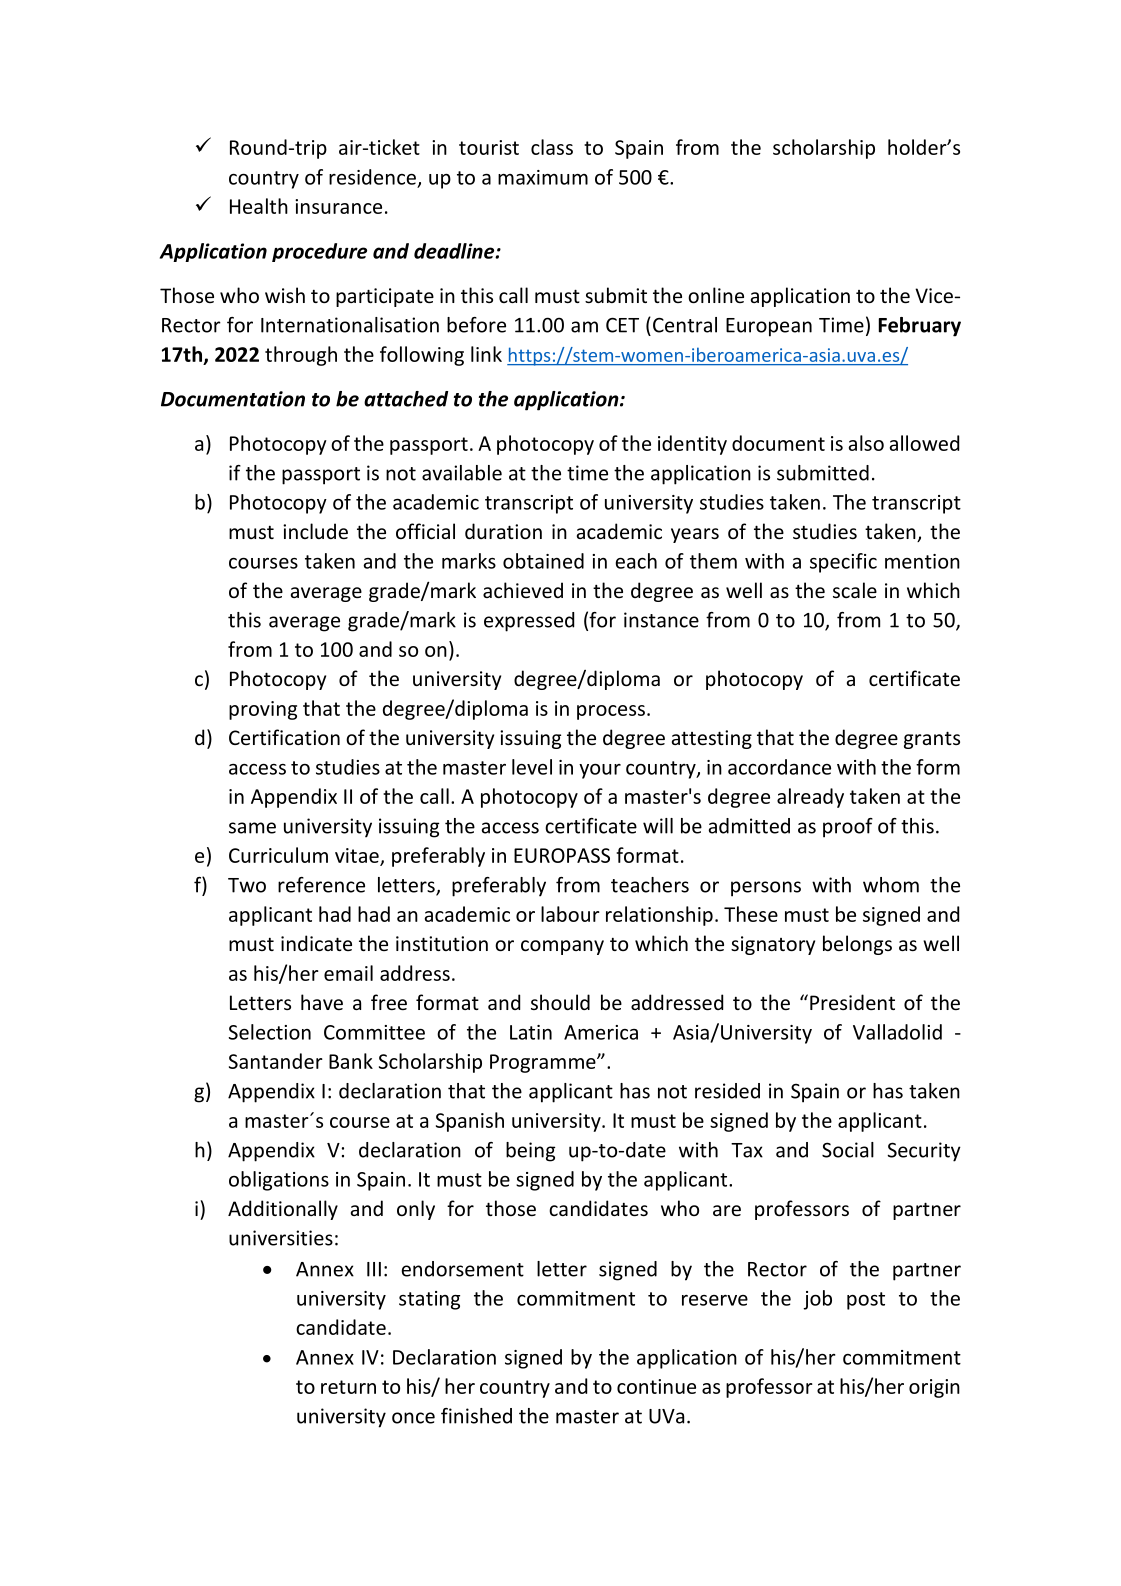 Image resolution: width=1121 pixels, height=1586 pixels. What do you see at coordinates (338, 206) in the image?
I see `insurance` at bounding box center [338, 206].
